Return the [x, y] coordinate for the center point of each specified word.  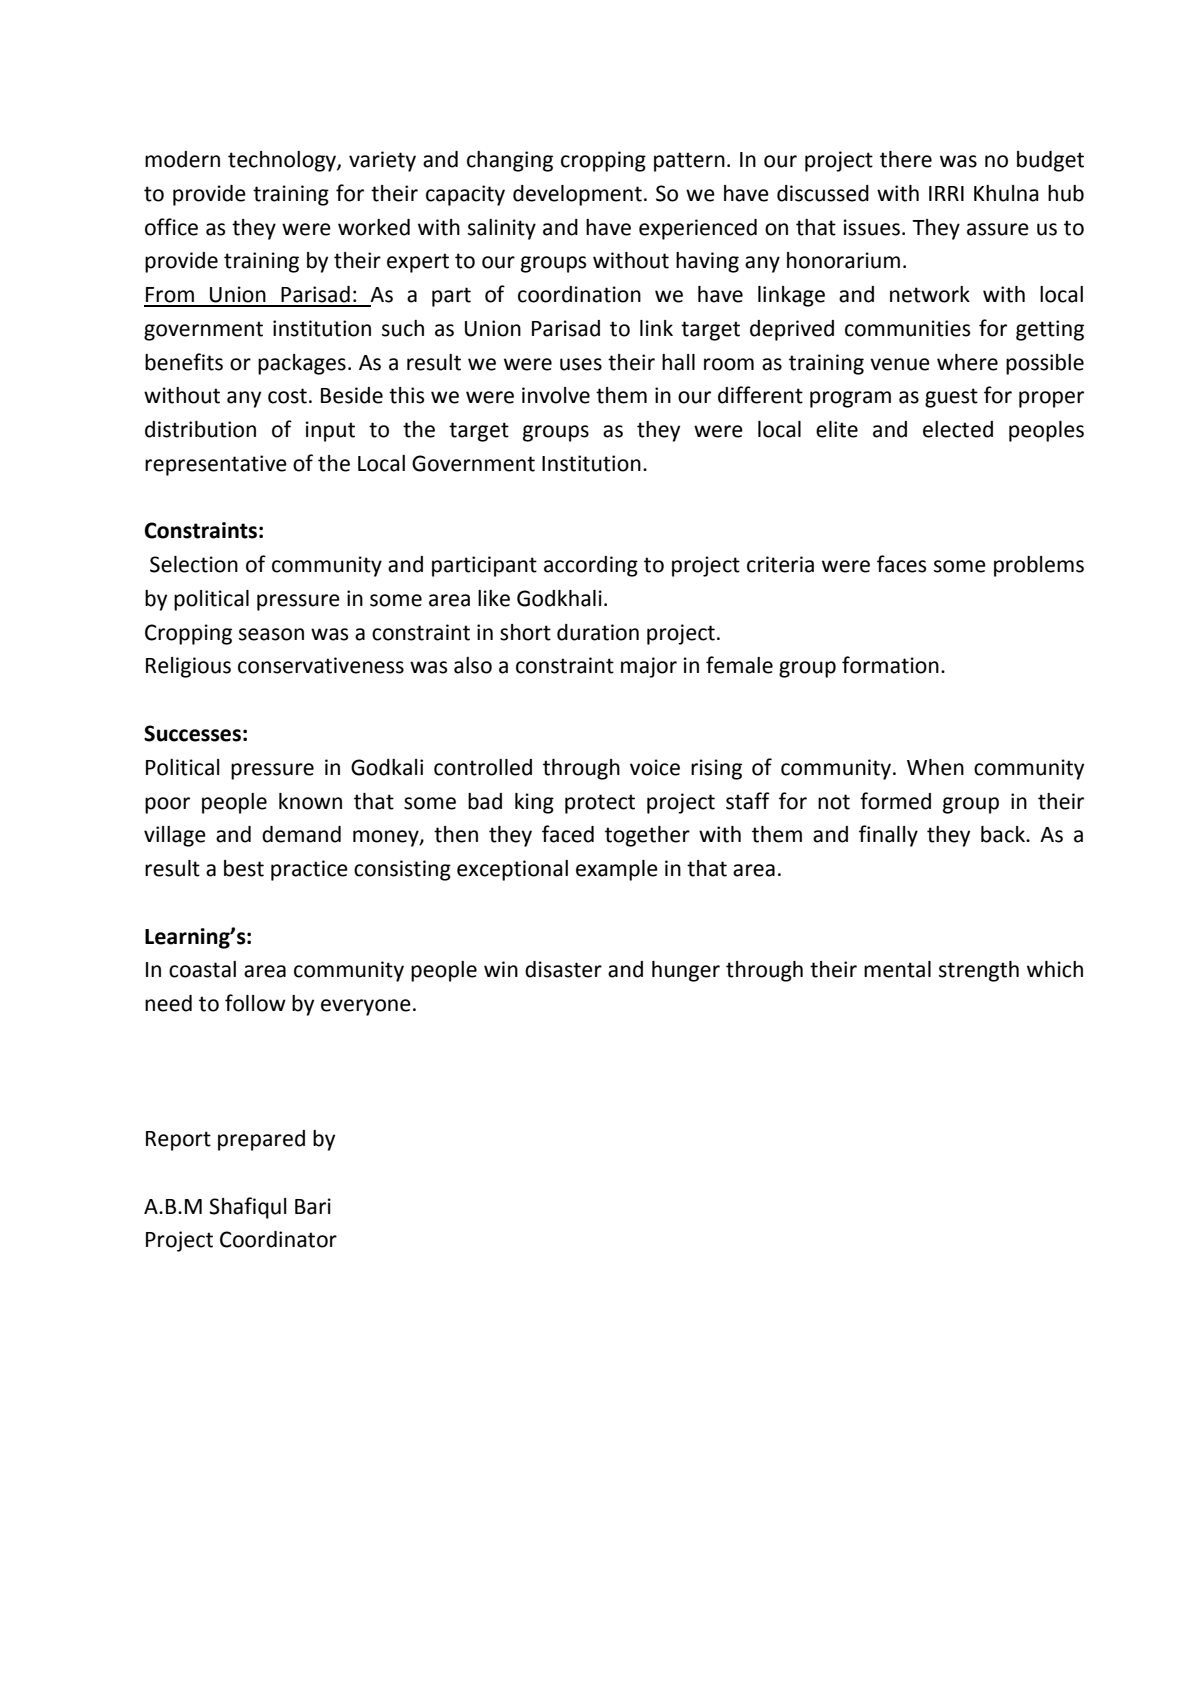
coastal [202, 969]
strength [979, 971]
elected [958, 429]
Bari [313, 1206]
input [330, 431]
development [577, 195]
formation [890, 665]
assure [998, 229]
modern [182, 159]
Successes [192, 733]
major [649, 667]
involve [556, 395]
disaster [563, 969]
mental [897, 969]
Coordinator [278, 1239]
